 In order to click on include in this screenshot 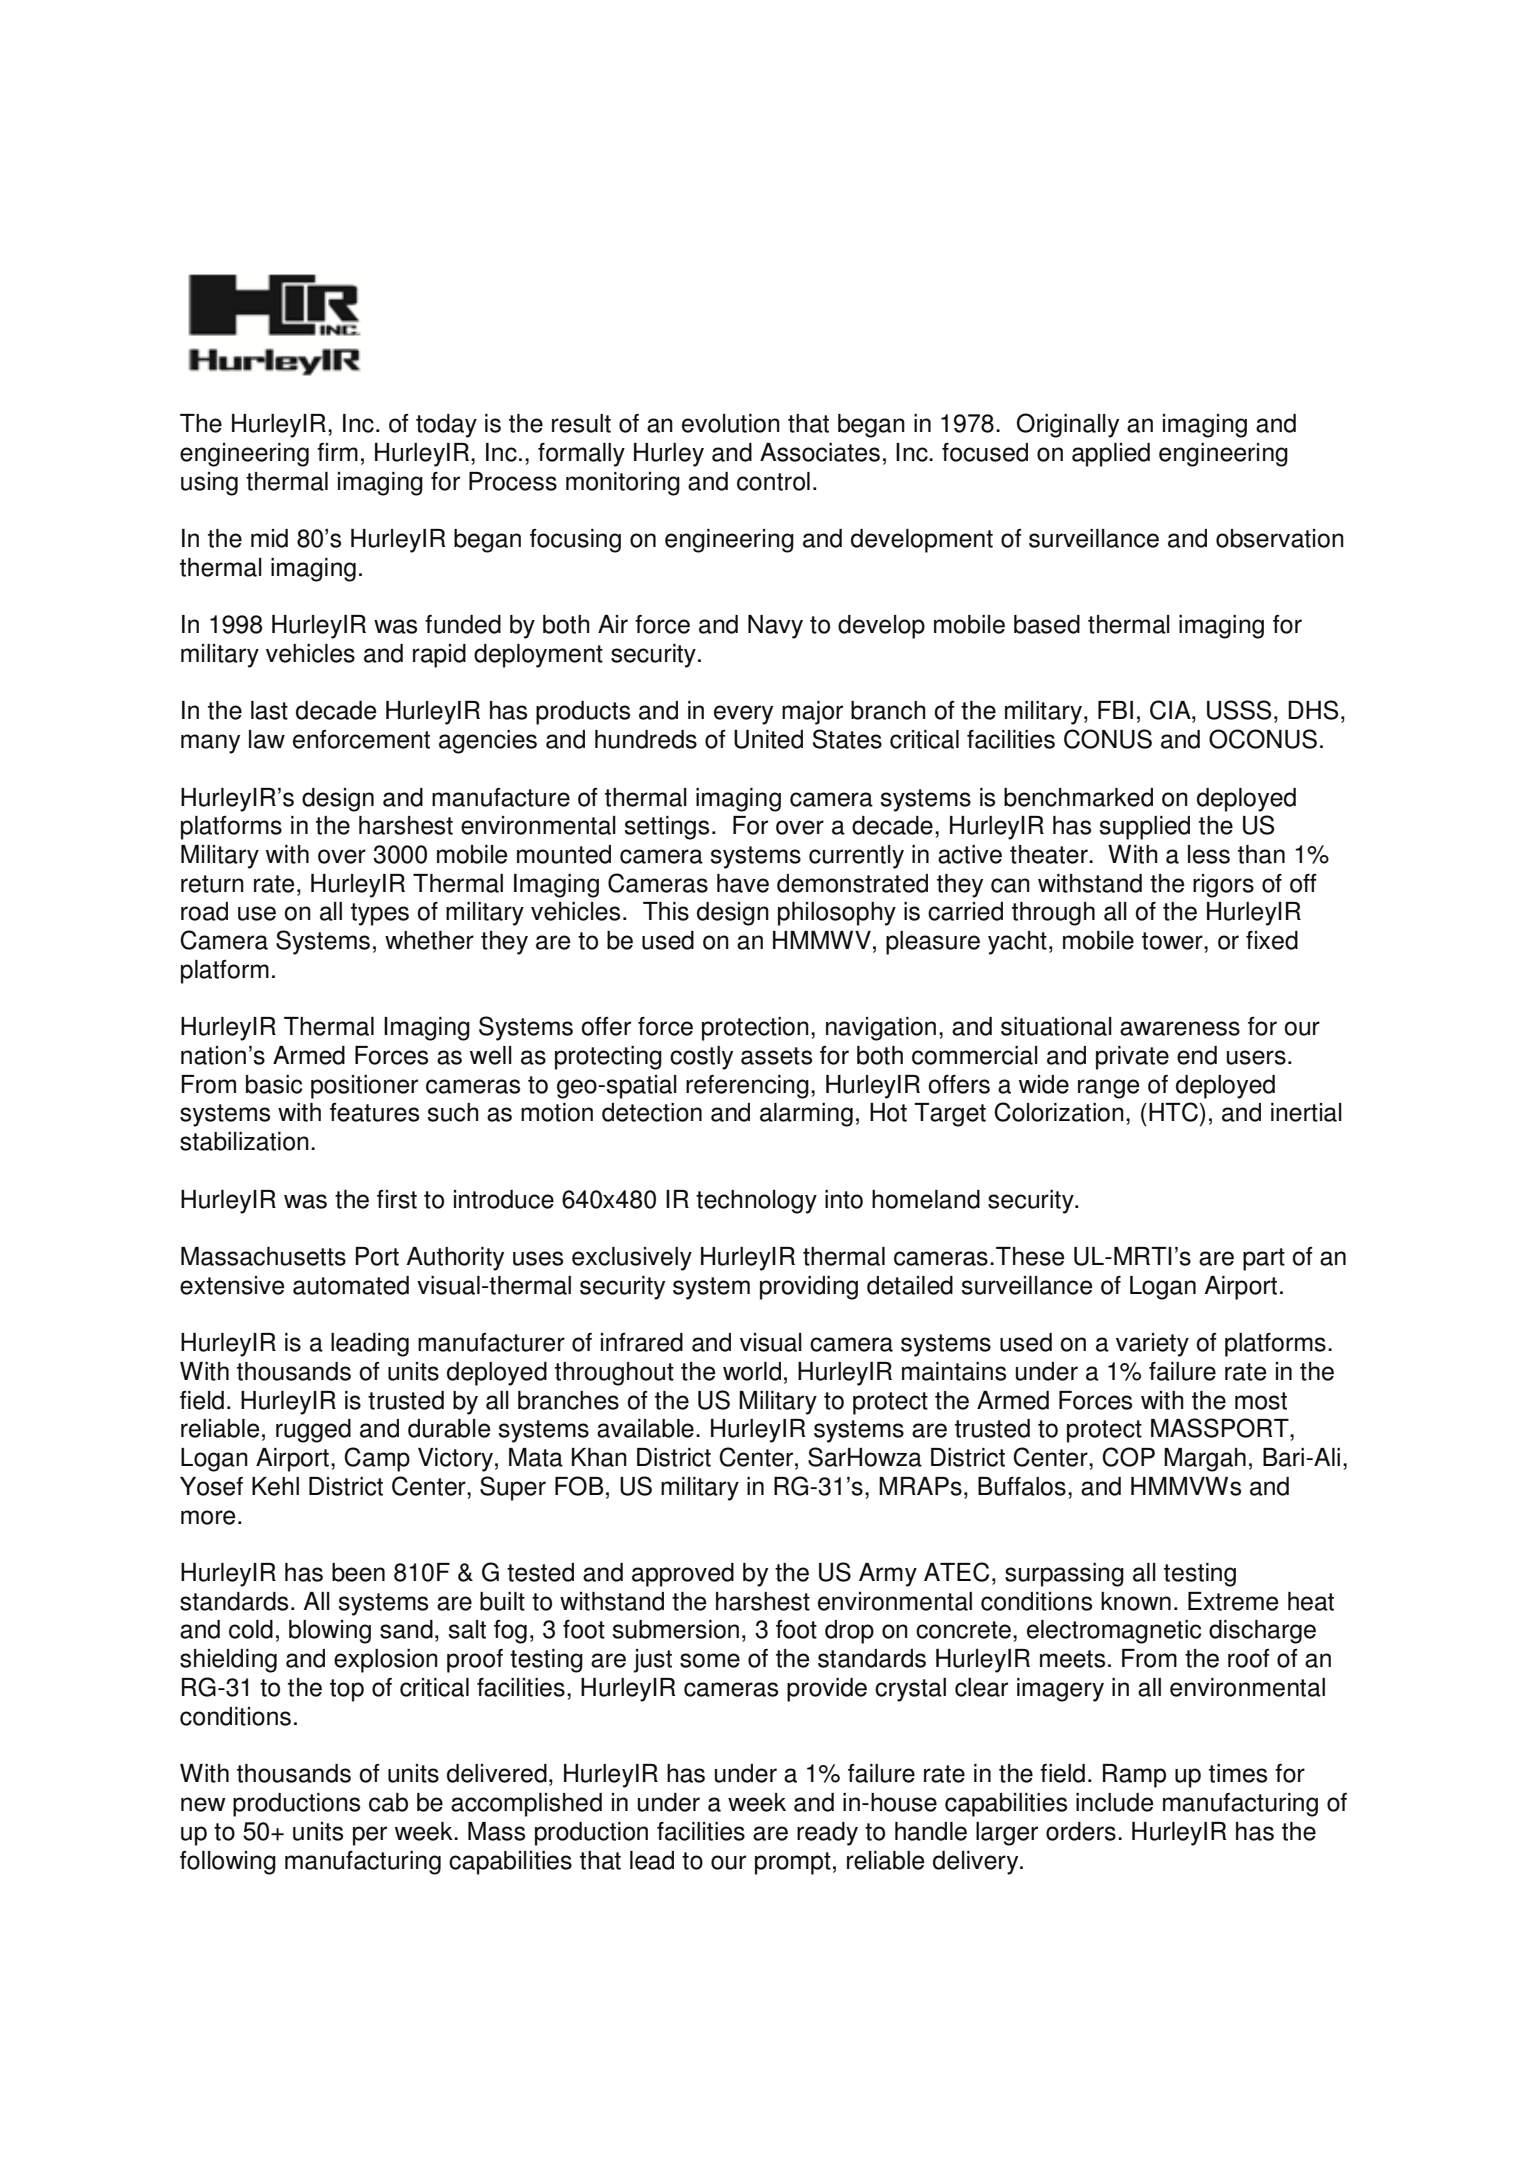, I will do `click(1114, 1802)`.
